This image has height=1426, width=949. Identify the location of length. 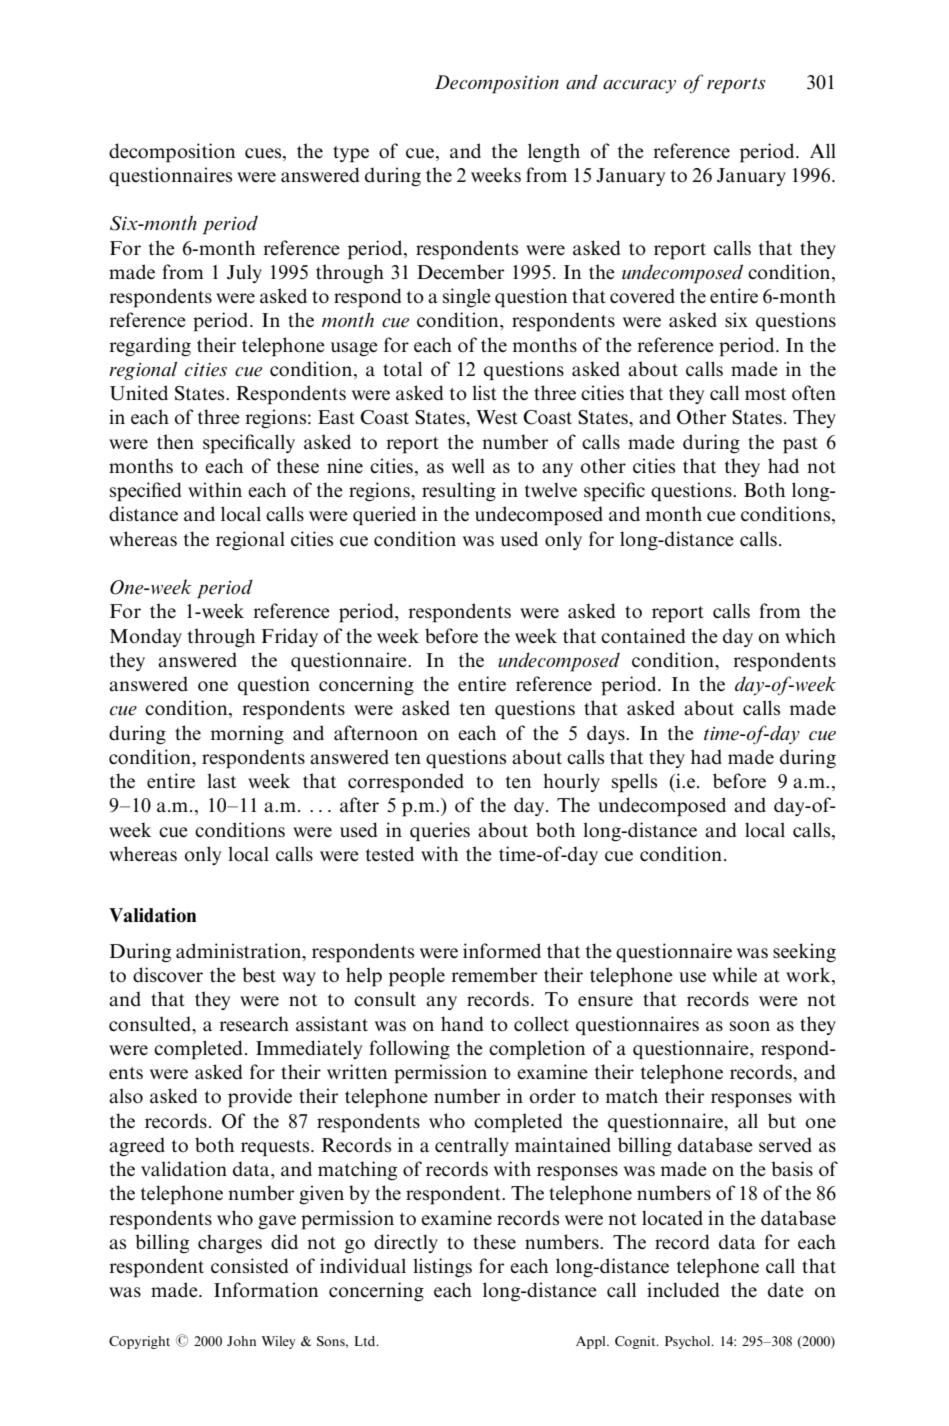
(554, 153).
